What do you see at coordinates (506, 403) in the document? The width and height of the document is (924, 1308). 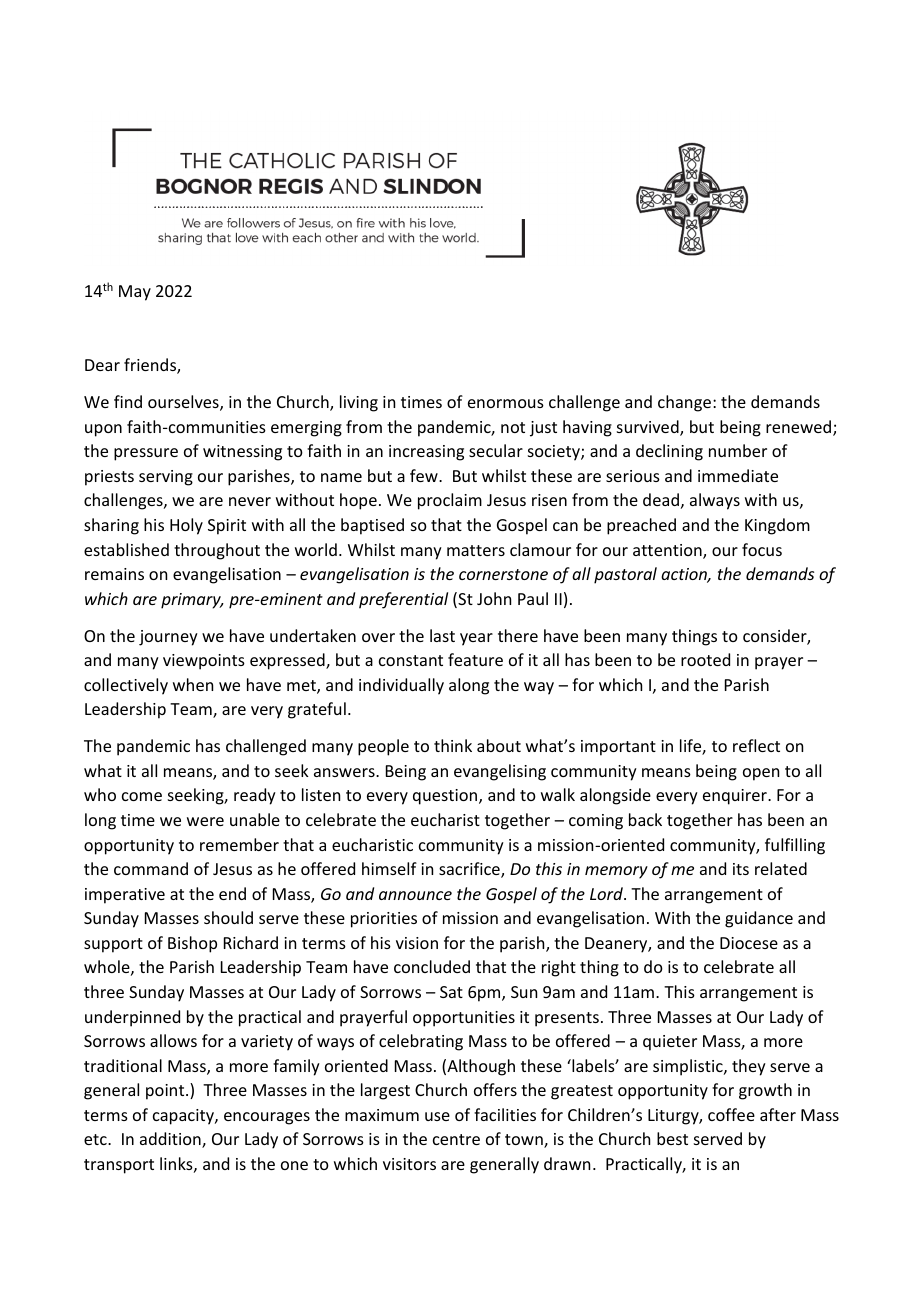 I see `enormous` at bounding box center [506, 403].
